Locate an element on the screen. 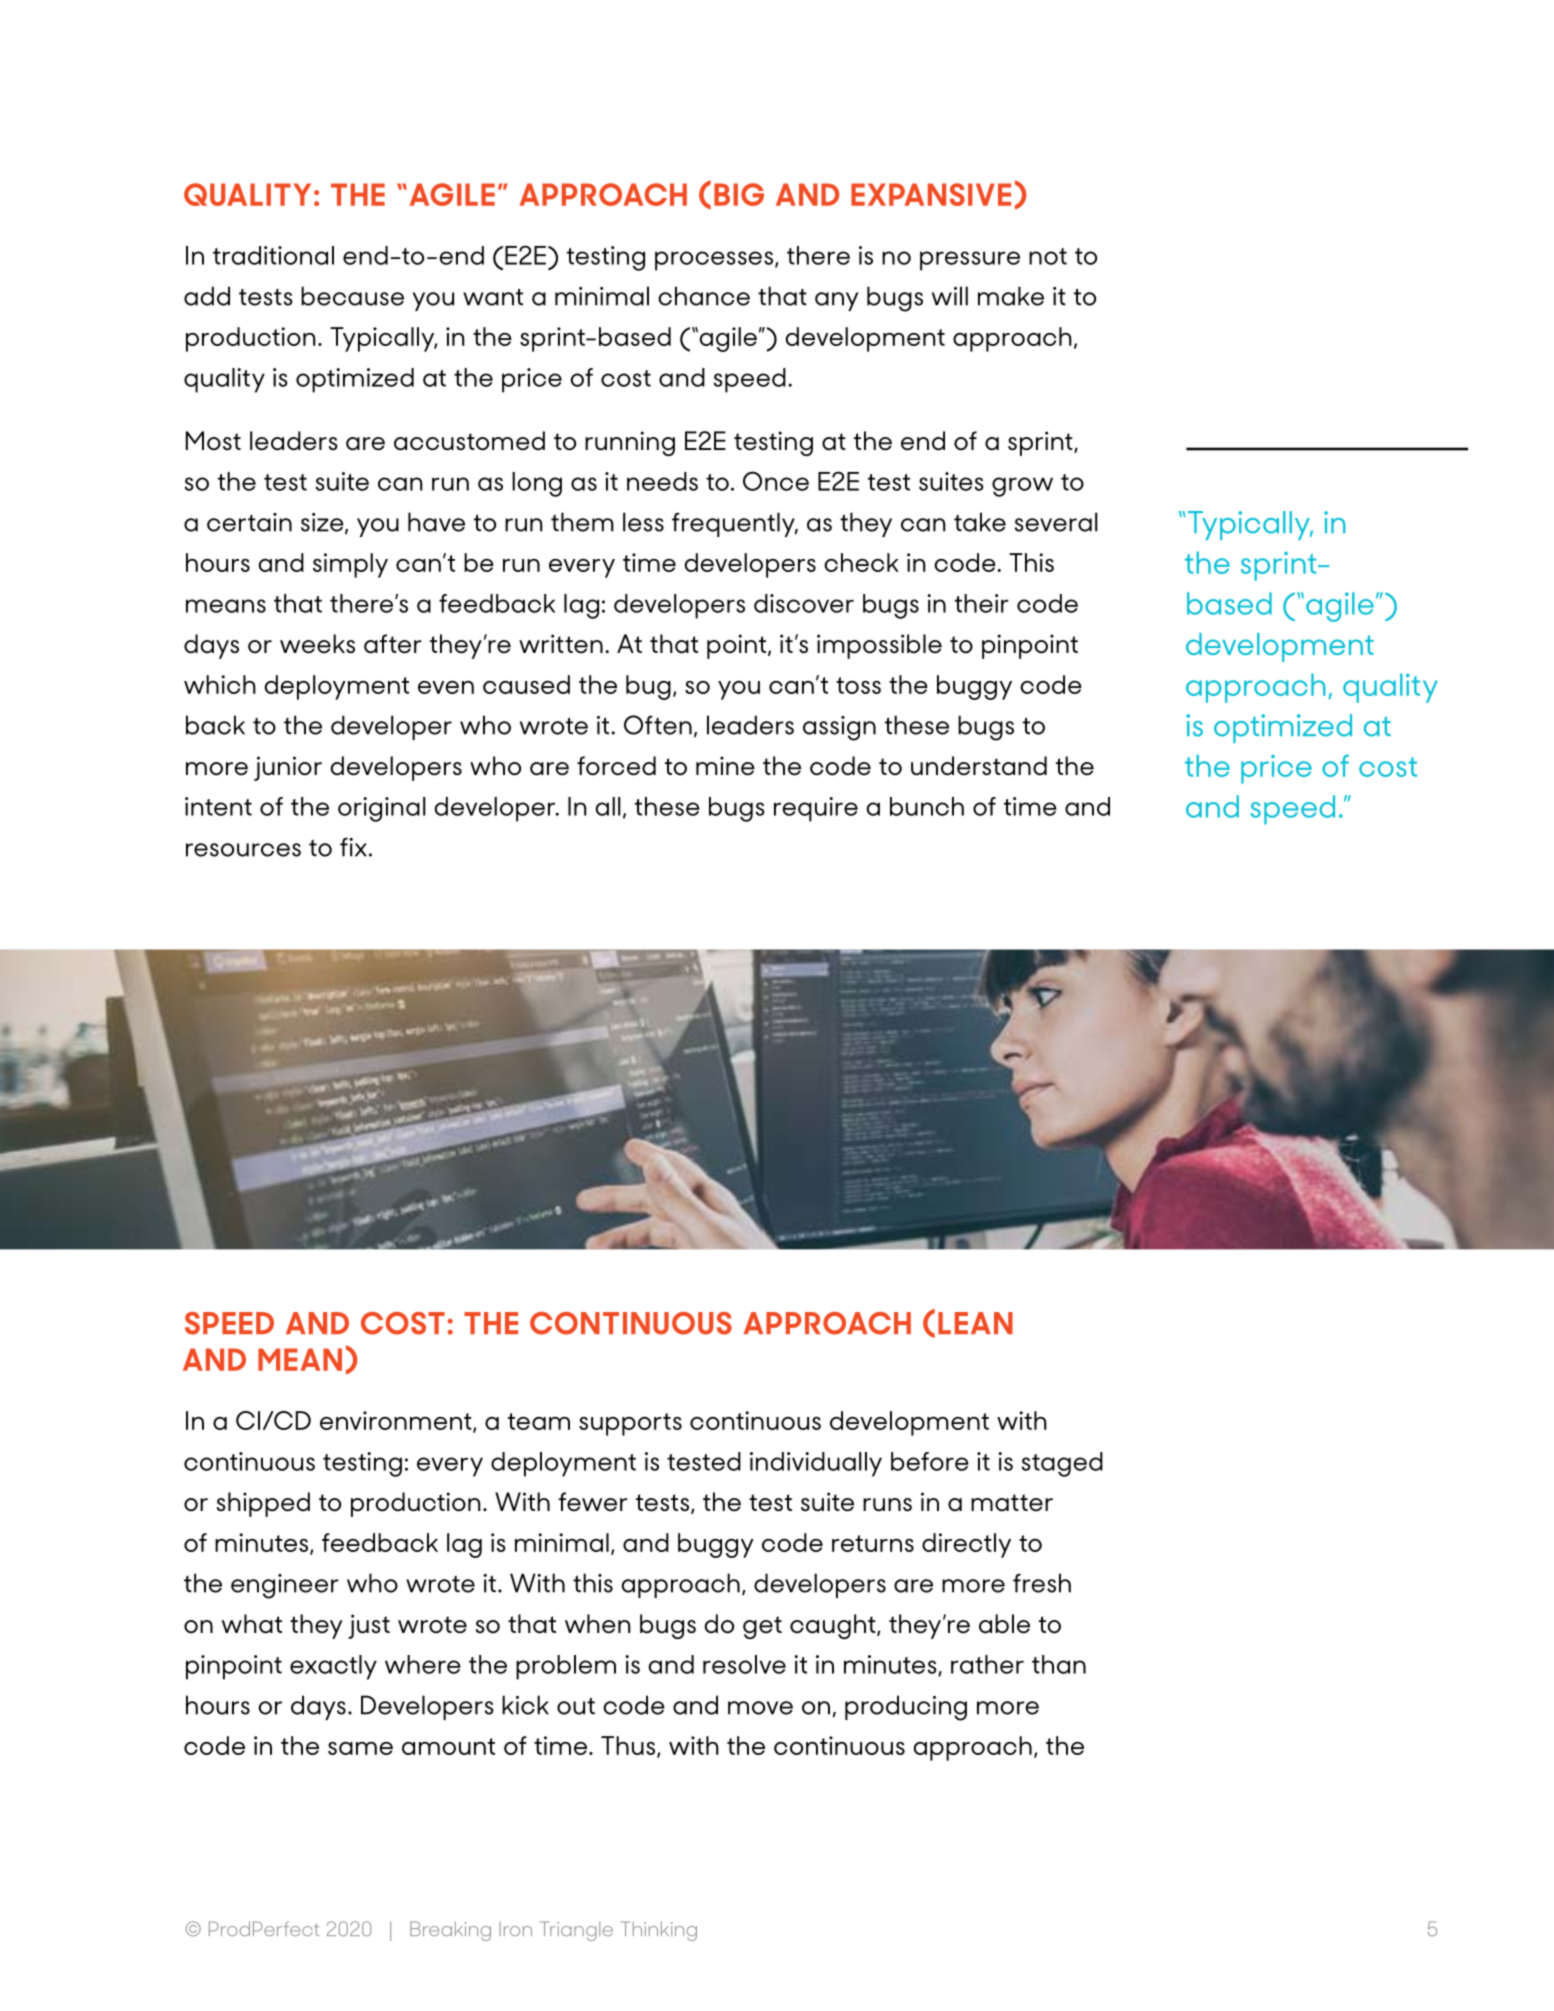 Image resolution: width=1554 pixels, height=2011 pixels. LEAN is located at coordinates (975, 1323).
